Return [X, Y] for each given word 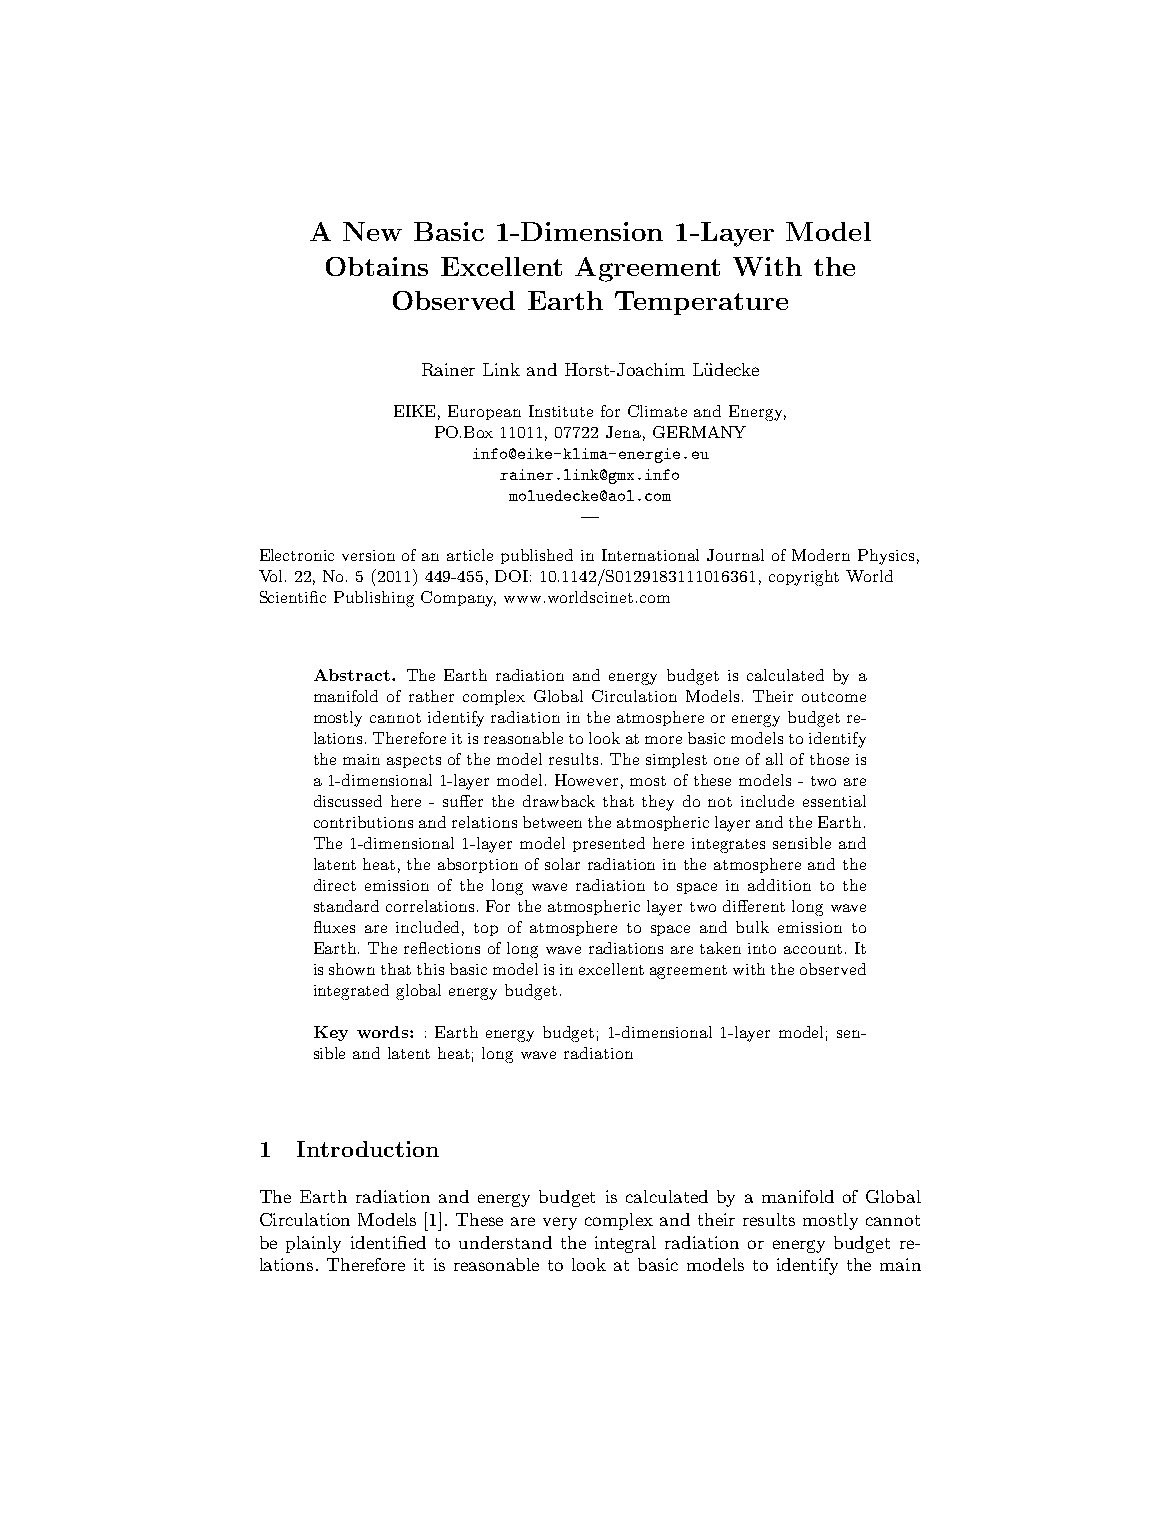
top [486, 929]
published [537, 556]
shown [352, 969]
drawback [559, 801]
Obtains [377, 266]
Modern [821, 555]
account [813, 949]
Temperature [701, 303]
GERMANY [699, 432]
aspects [414, 761]
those [829, 759]
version [368, 555]
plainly [313, 1244]
